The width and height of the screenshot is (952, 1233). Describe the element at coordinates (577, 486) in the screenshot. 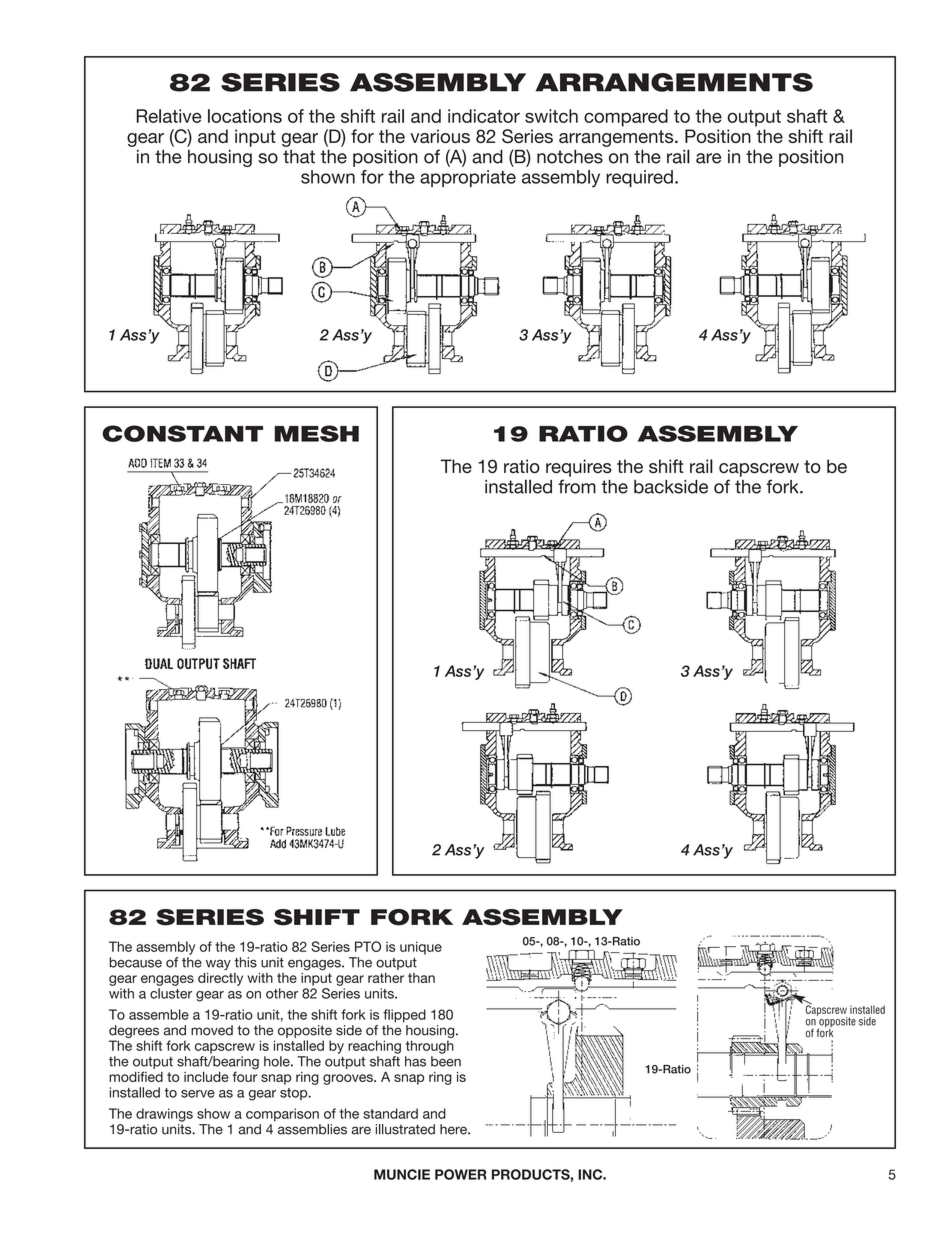

I see `from` at that location.
